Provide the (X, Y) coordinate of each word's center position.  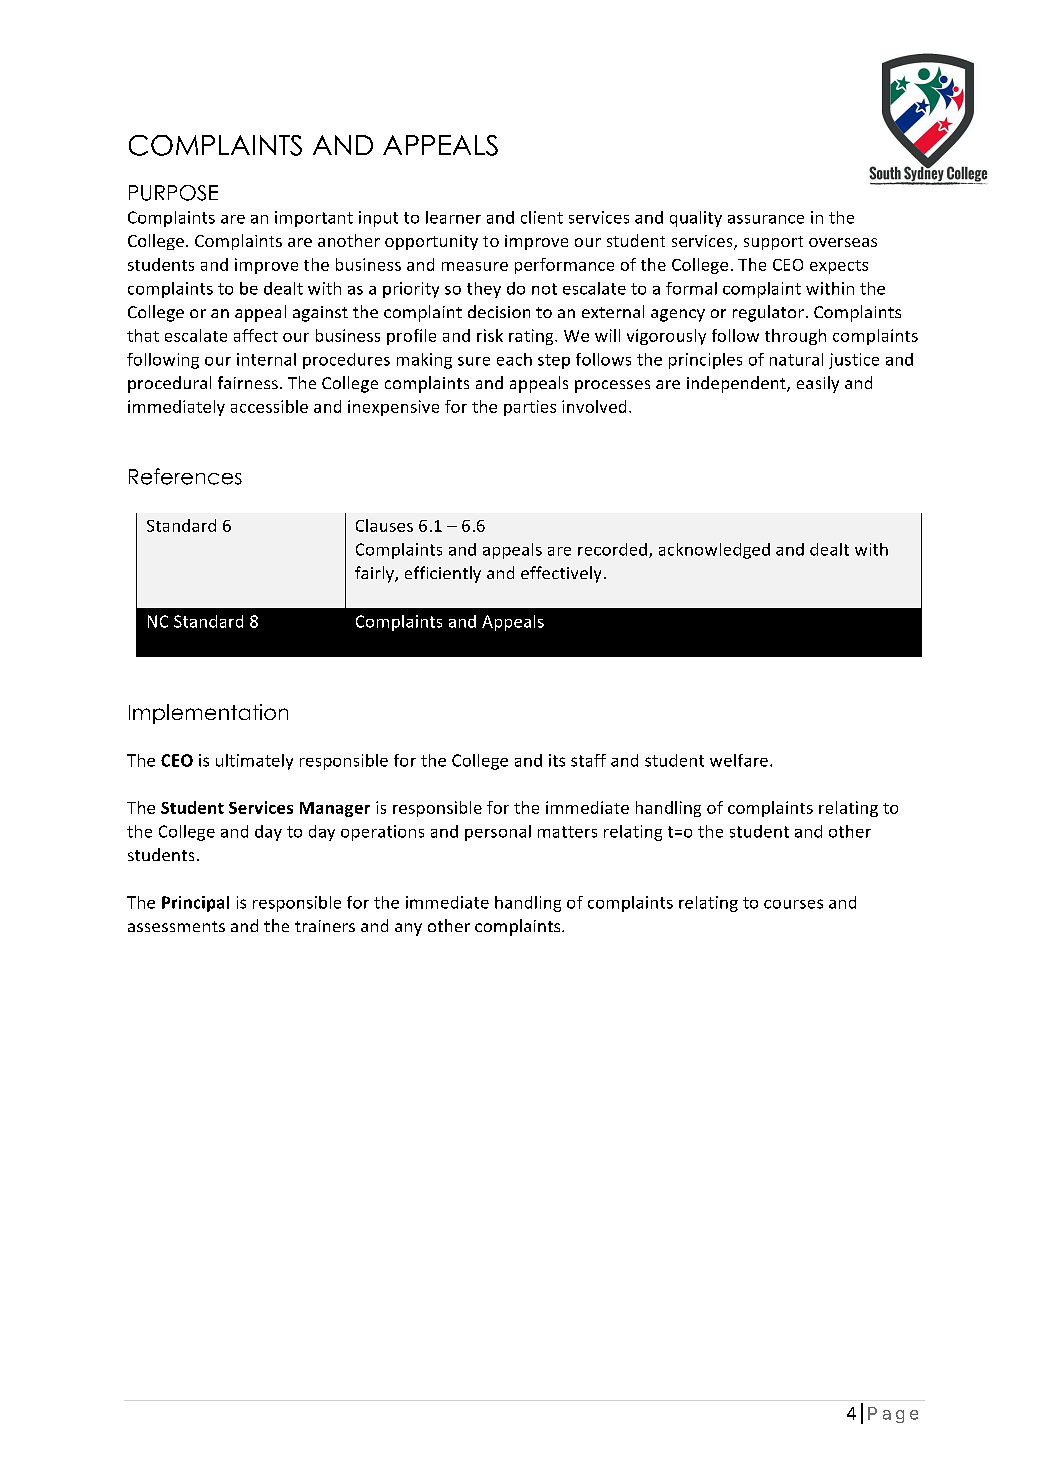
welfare (739, 760)
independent (737, 384)
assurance (766, 219)
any (408, 929)
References (185, 476)
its (557, 760)
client (542, 217)
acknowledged (714, 551)
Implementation (208, 714)
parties (530, 408)
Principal (195, 904)
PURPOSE (173, 193)
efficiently (443, 574)
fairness (248, 382)
